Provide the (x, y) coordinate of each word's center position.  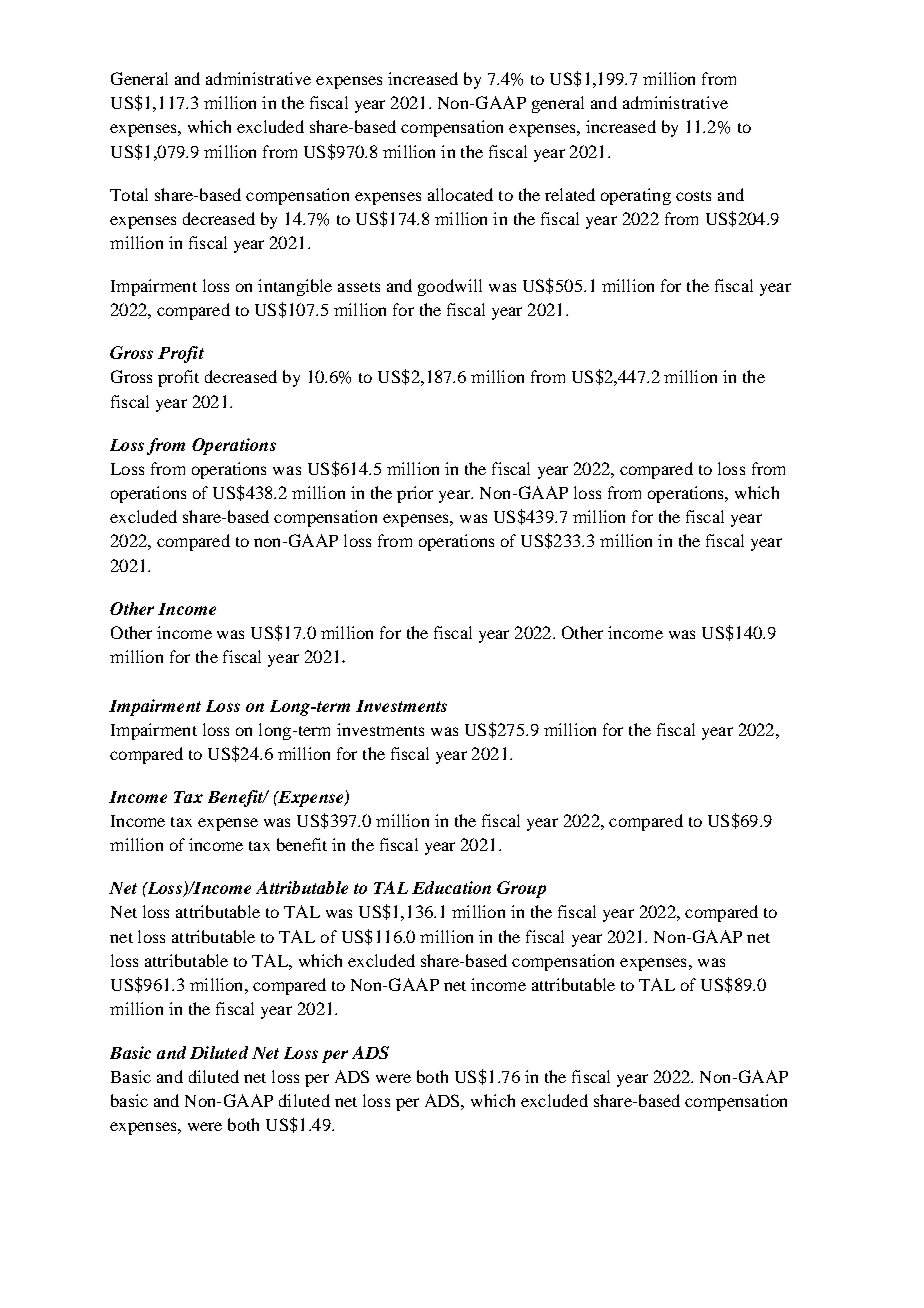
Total (129, 194)
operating (636, 196)
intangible (295, 287)
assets (359, 287)
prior (415, 494)
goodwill (450, 287)
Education (451, 887)
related (570, 194)
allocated (460, 194)
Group (521, 889)
